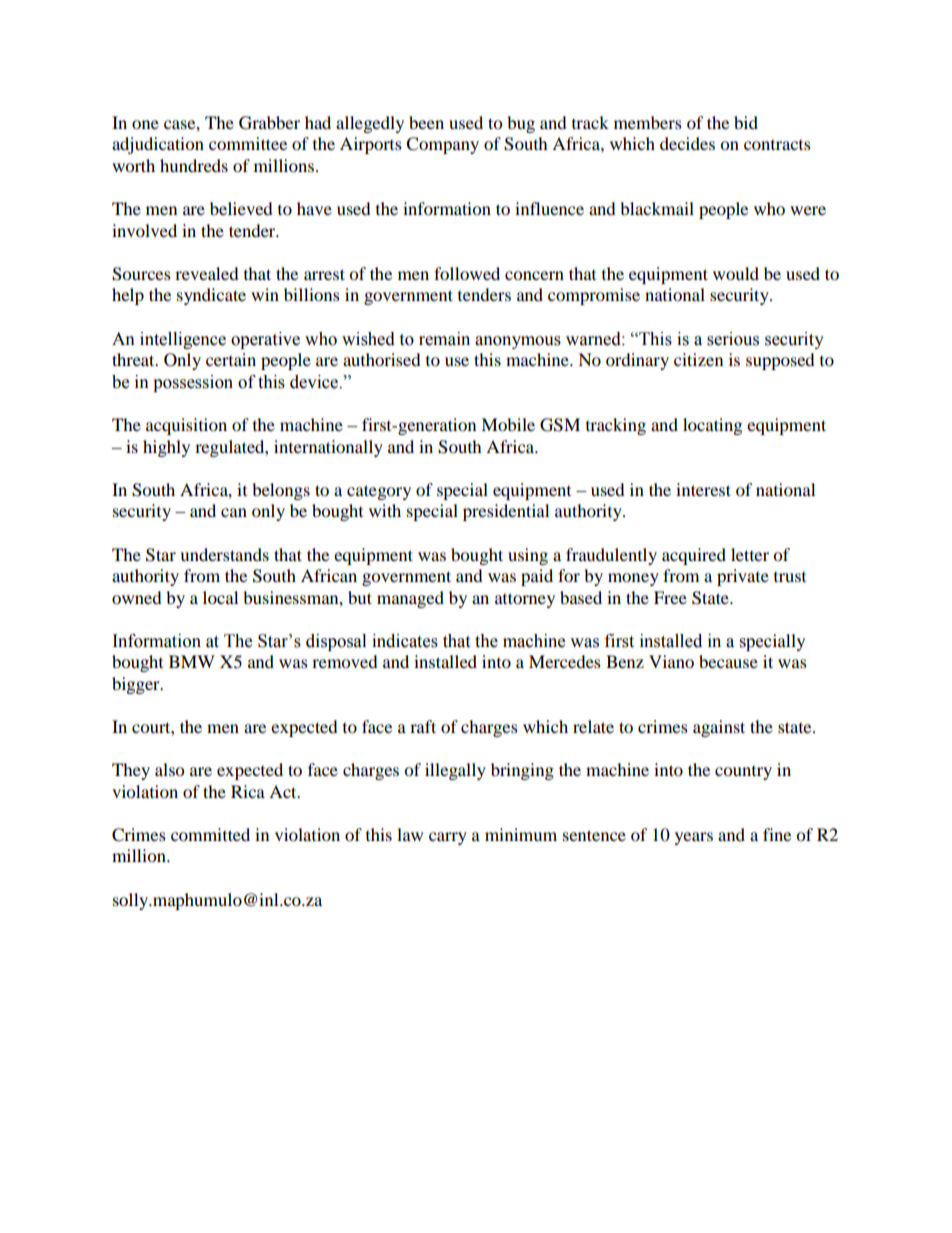 The width and height of the page is (952, 1233). I want to click on serious, so click(733, 339).
